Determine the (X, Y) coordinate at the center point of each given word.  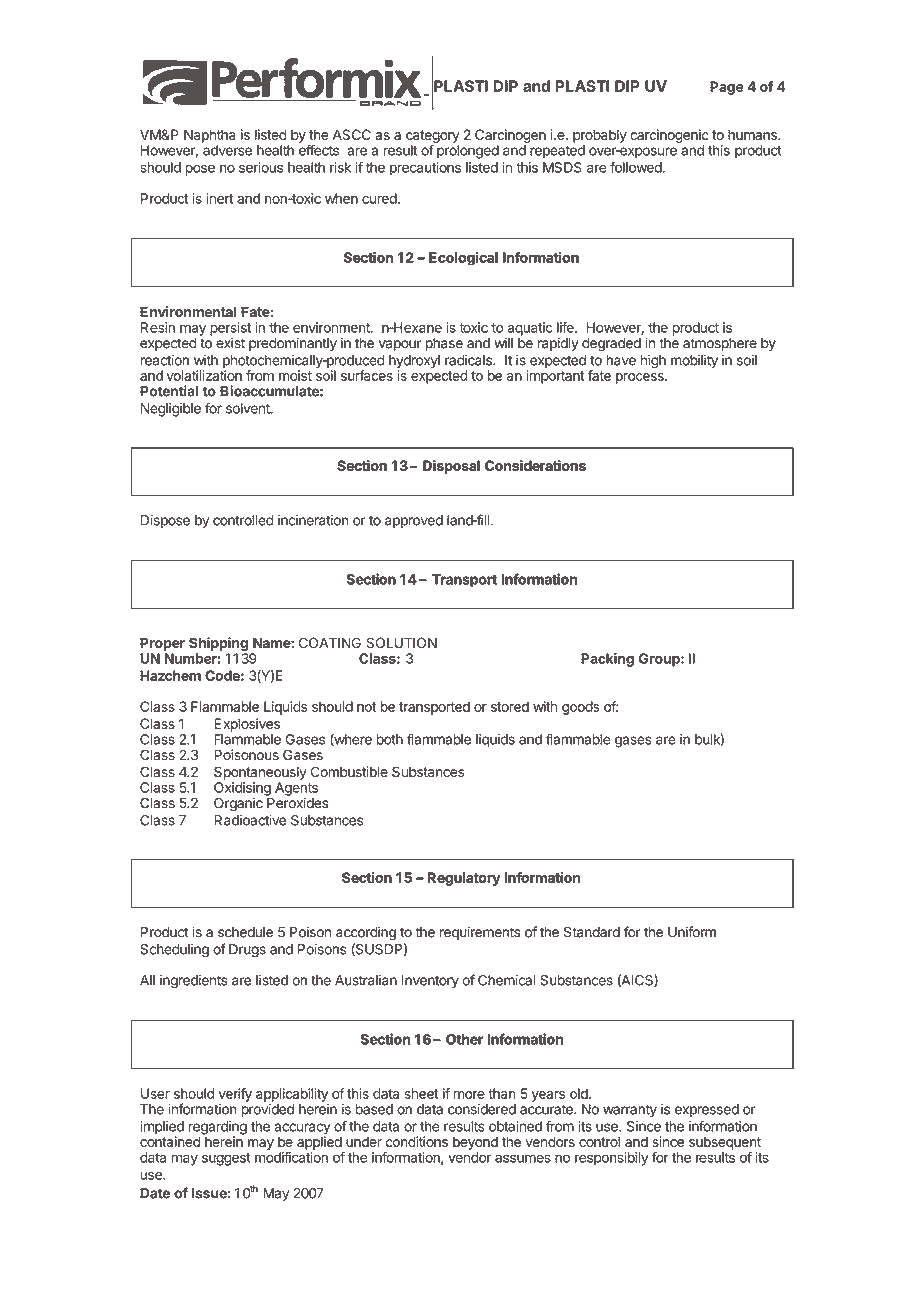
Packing (607, 660)
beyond (475, 1143)
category (433, 137)
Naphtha (210, 136)
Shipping (218, 645)
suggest (226, 1159)
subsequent (725, 1143)
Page (727, 88)
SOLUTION (401, 643)
